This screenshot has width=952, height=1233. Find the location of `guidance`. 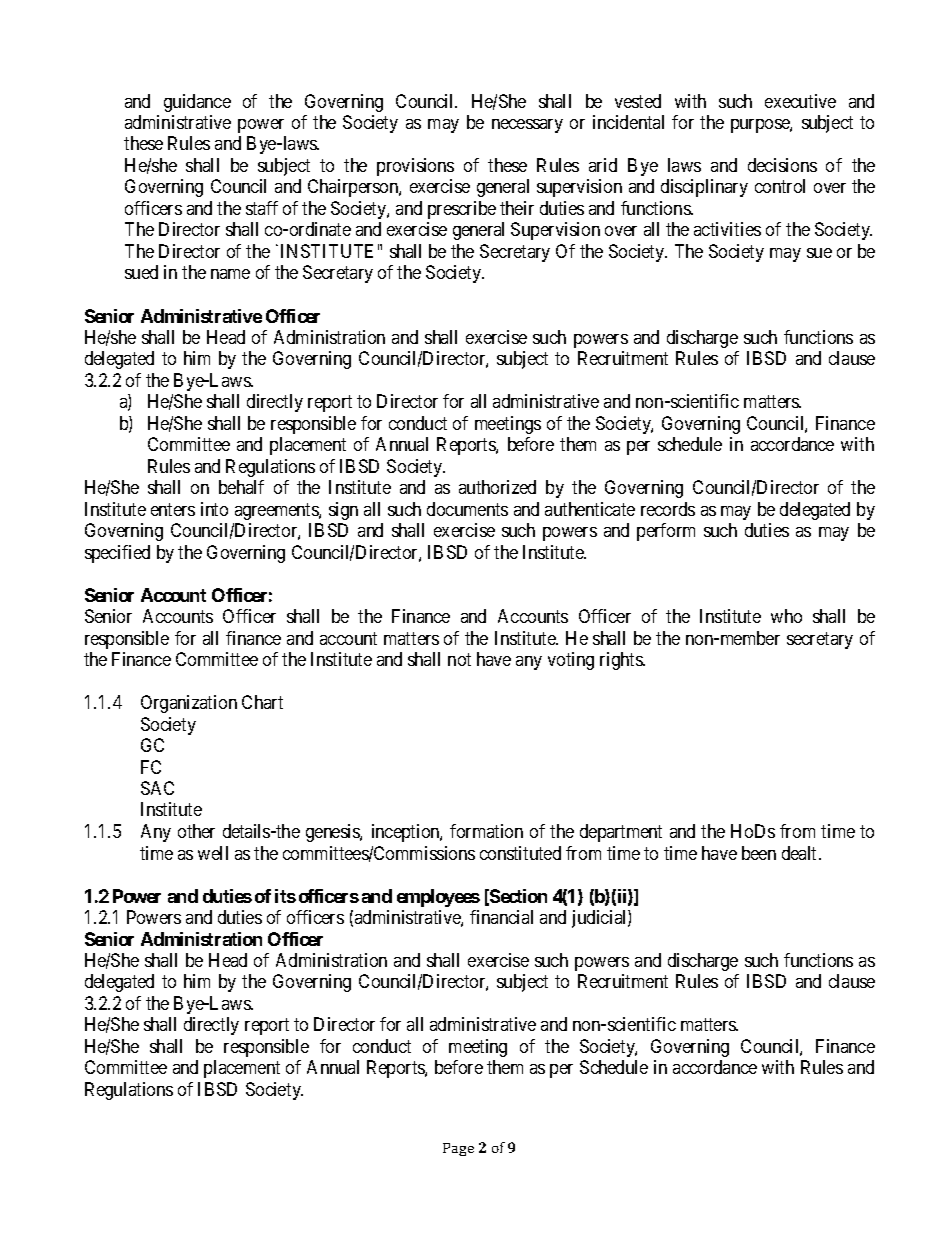

guidance is located at coordinates (197, 103).
